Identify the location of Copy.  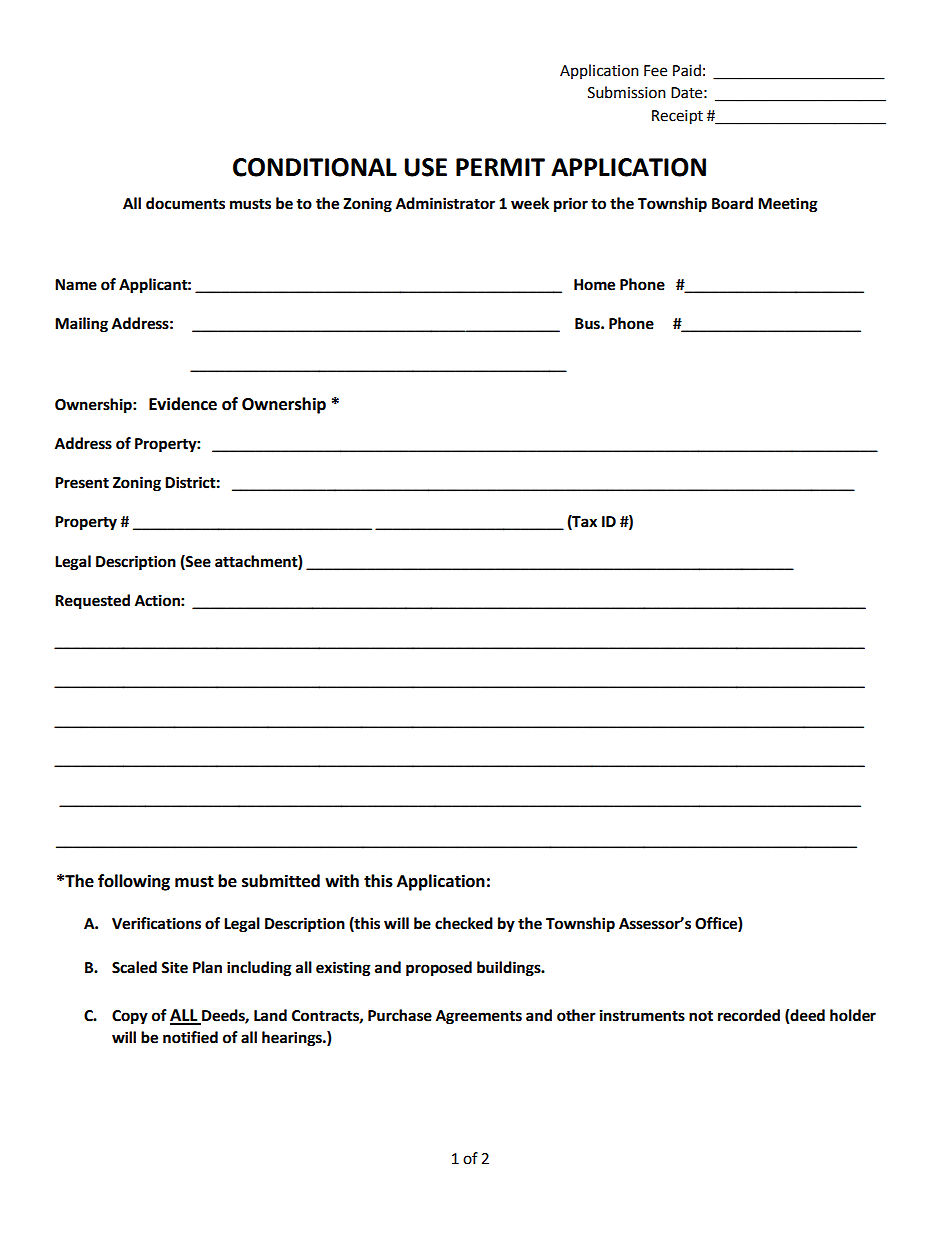
(130, 1017).
